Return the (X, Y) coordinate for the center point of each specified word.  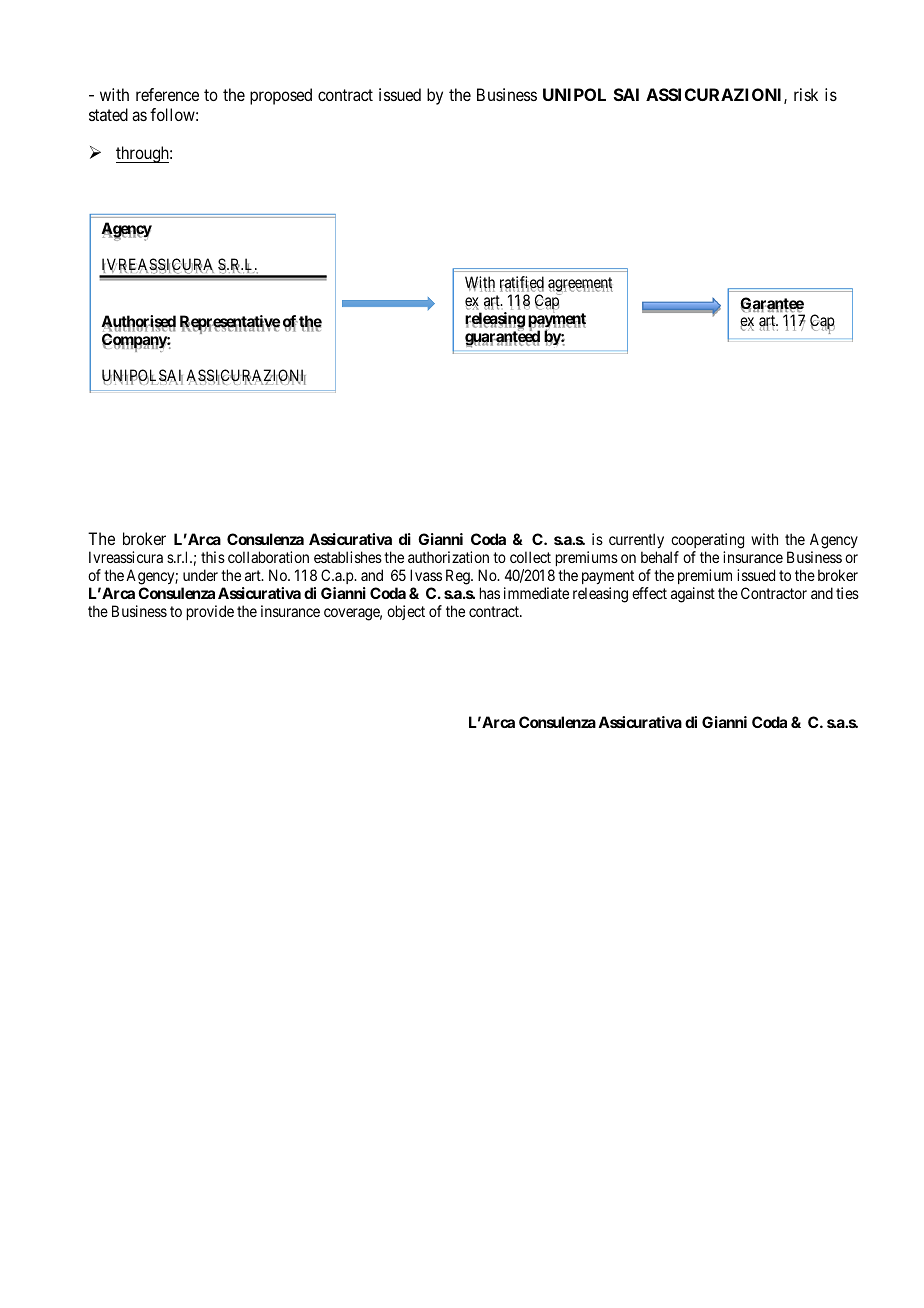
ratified (522, 283)
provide (210, 612)
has (490, 593)
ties (847, 593)
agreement (580, 285)
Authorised (138, 323)
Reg (459, 577)
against (693, 595)
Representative (230, 324)
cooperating (707, 542)
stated (108, 114)
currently (636, 542)
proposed (281, 96)
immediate (536, 593)
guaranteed (502, 338)
